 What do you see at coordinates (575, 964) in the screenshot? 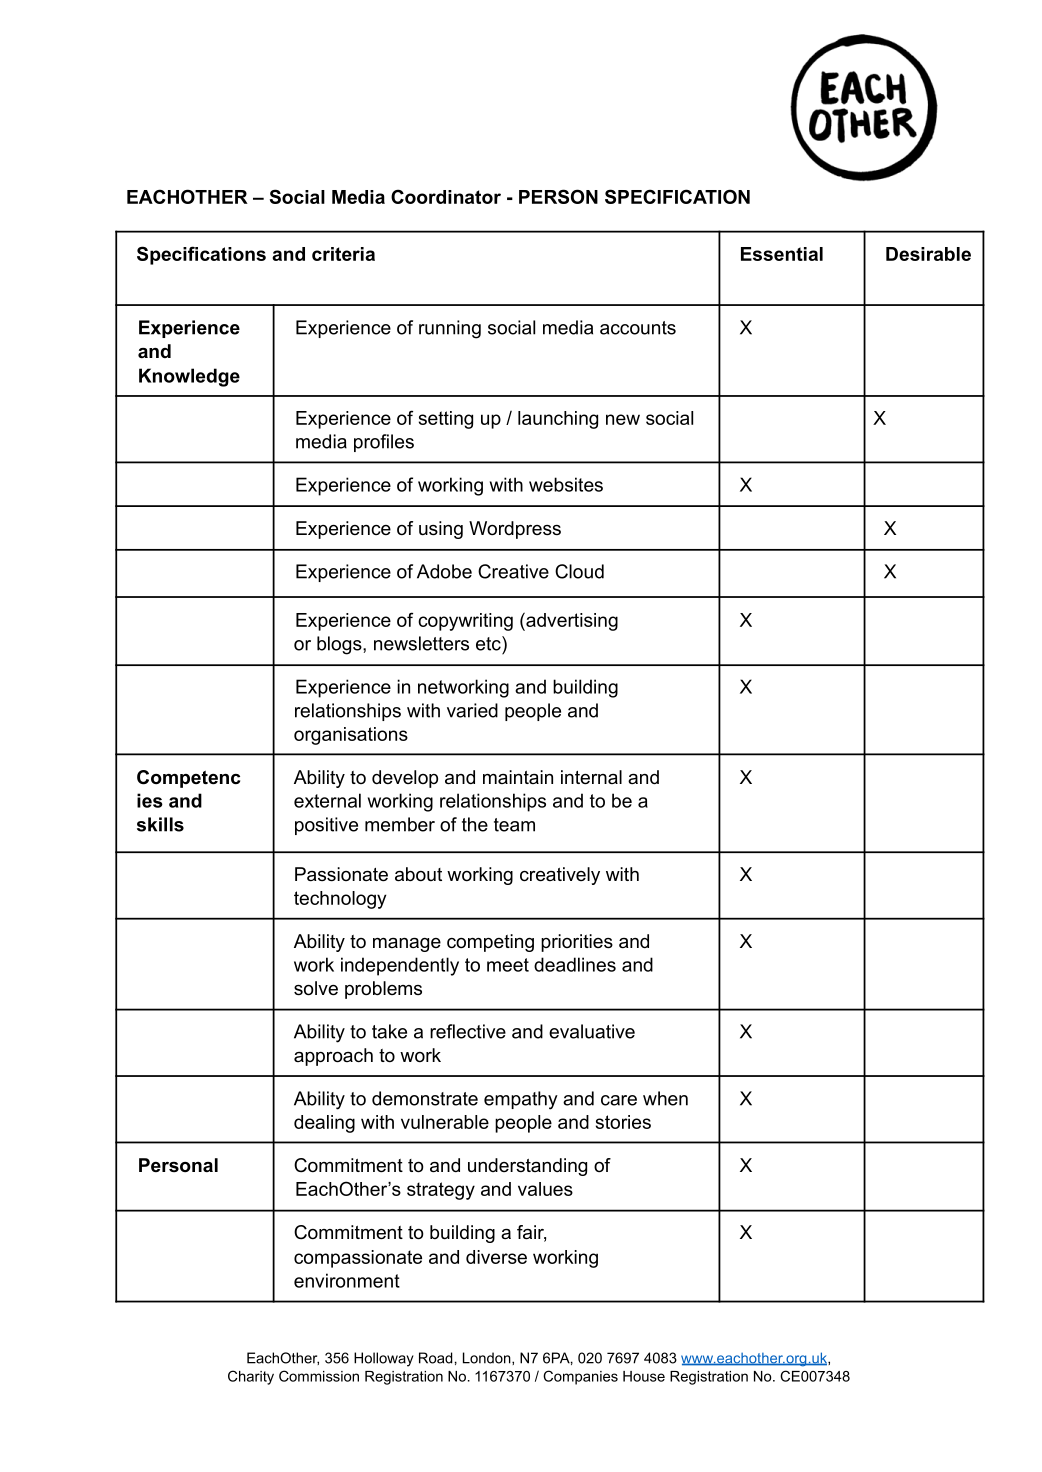
I see `deadlines` at bounding box center [575, 964].
